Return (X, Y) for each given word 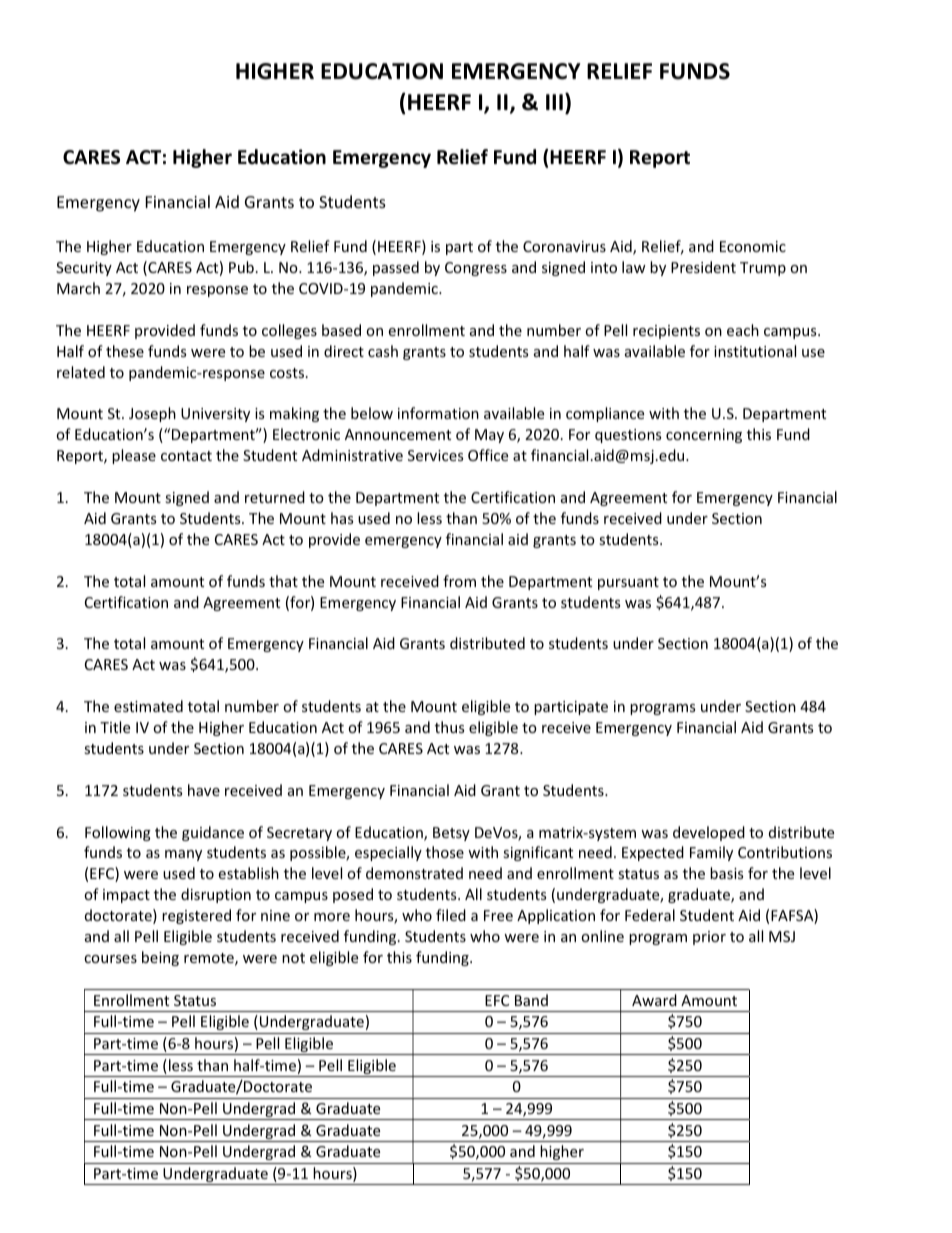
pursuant (628, 583)
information (438, 413)
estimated (148, 706)
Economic (753, 246)
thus (449, 727)
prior (709, 938)
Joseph (152, 414)
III (554, 102)
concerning (704, 436)
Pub (241, 267)
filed (451, 915)
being (160, 958)
